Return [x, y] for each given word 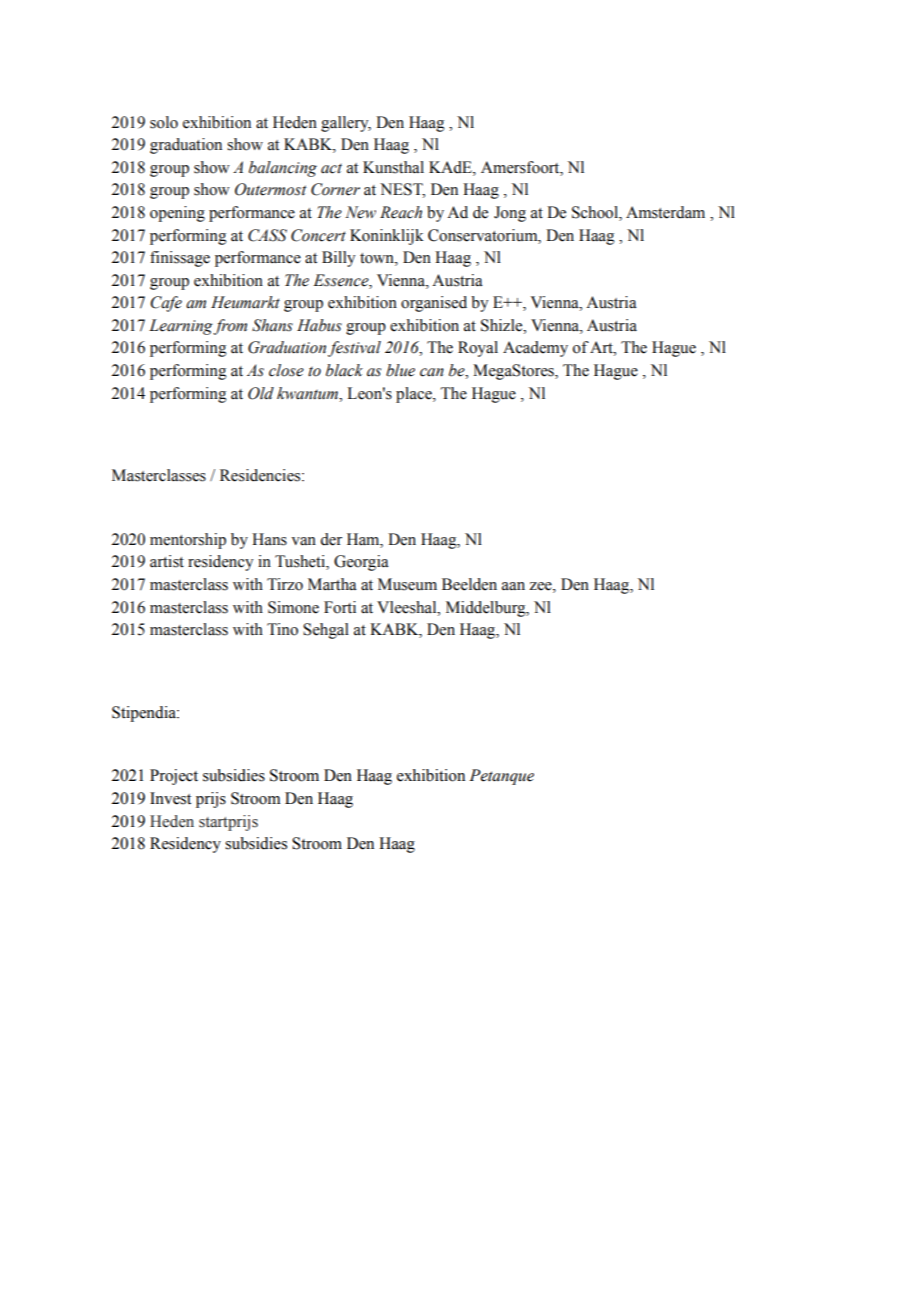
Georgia [361, 563]
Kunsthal [393, 167]
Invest [170, 798]
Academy [535, 349]
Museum [407, 584]
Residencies [261, 475]
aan [513, 586]
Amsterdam [665, 212]
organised [434, 304]
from [230, 327]
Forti [340, 607]
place [415, 395]
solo [164, 122]
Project [174, 777]
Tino [282, 629]
